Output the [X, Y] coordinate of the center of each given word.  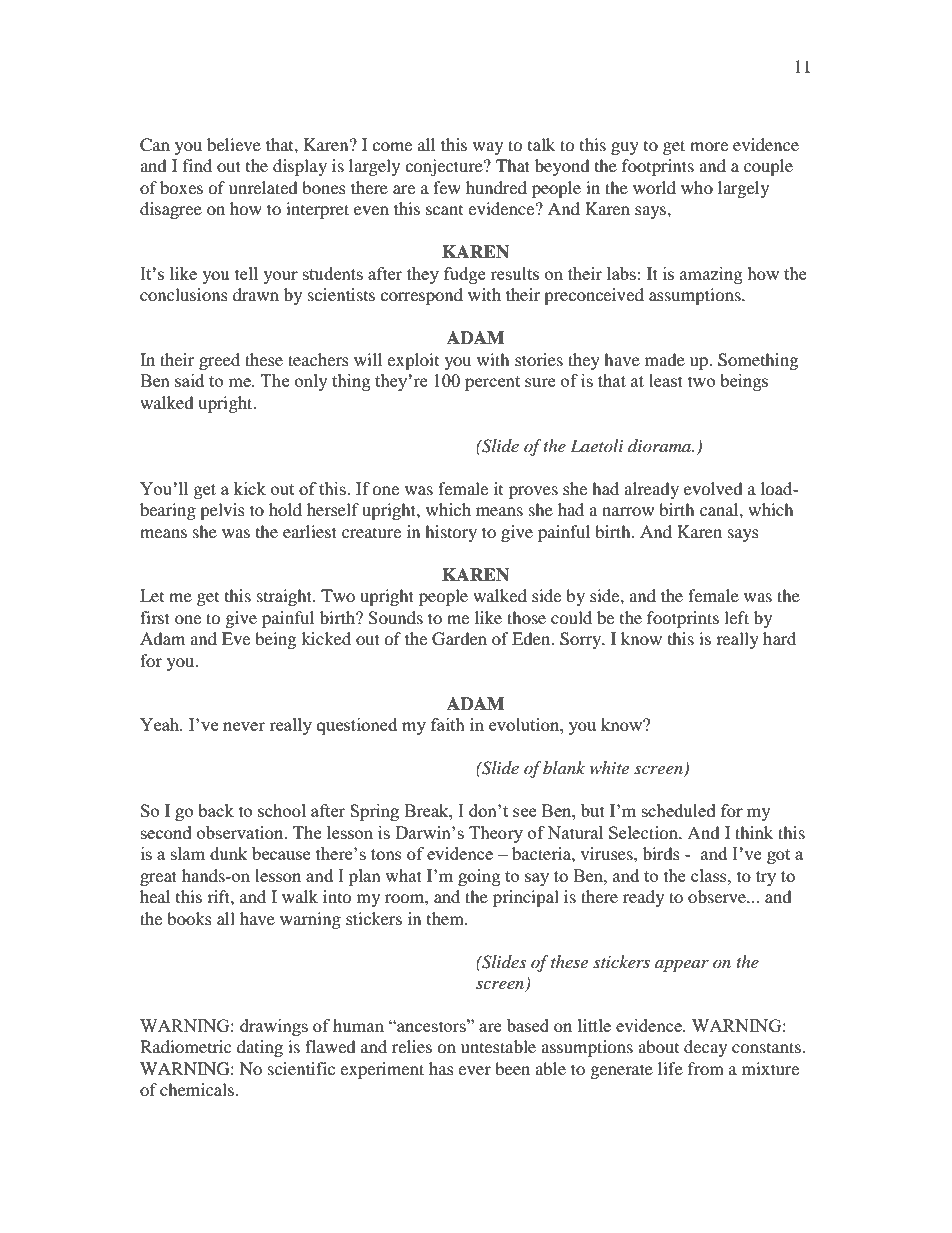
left [736, 617]
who [697, 187]
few [447, 187]
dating [260, 1048]
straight [285, 597]
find [197, 165]
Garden [459, 639]
